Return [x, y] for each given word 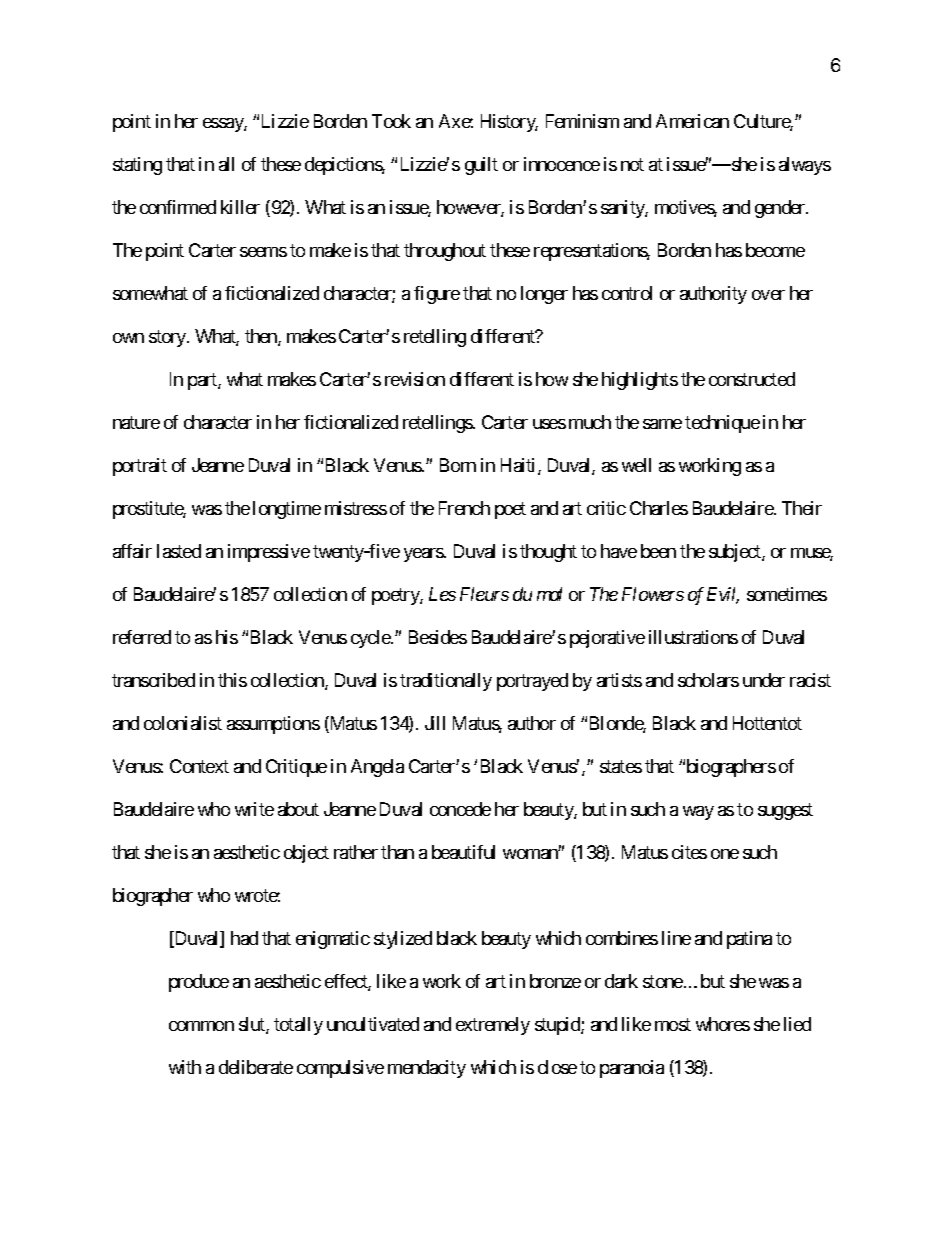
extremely [493, 1026]
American [692, 121]
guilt [481, 166]
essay [224, 125]
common [201, 1026]
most [673, 1024]
